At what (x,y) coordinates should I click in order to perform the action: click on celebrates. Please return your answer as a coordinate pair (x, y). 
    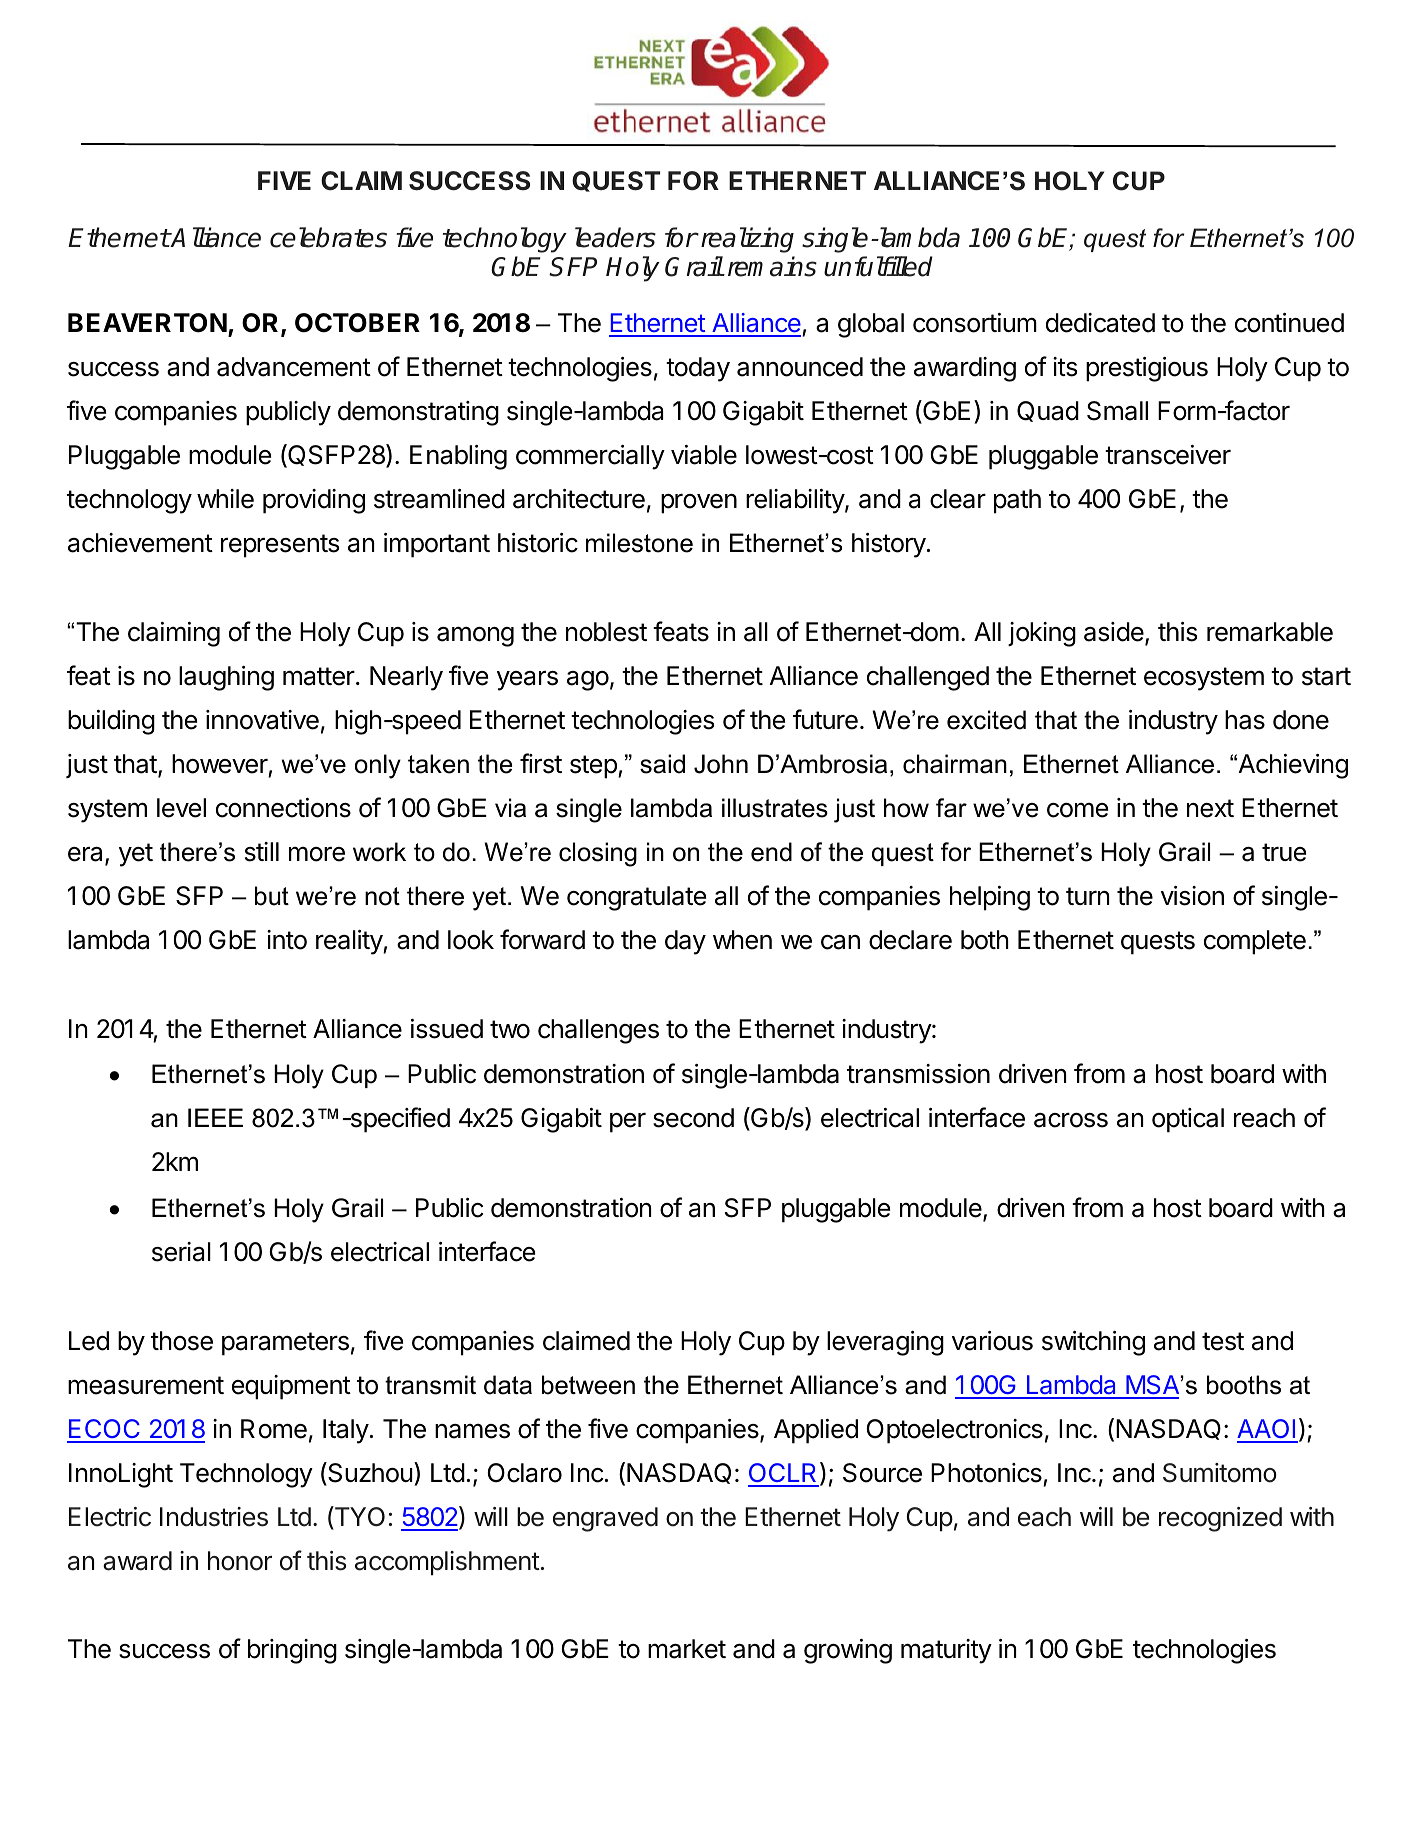
    Looking at the image, I should click on (328, 237).
